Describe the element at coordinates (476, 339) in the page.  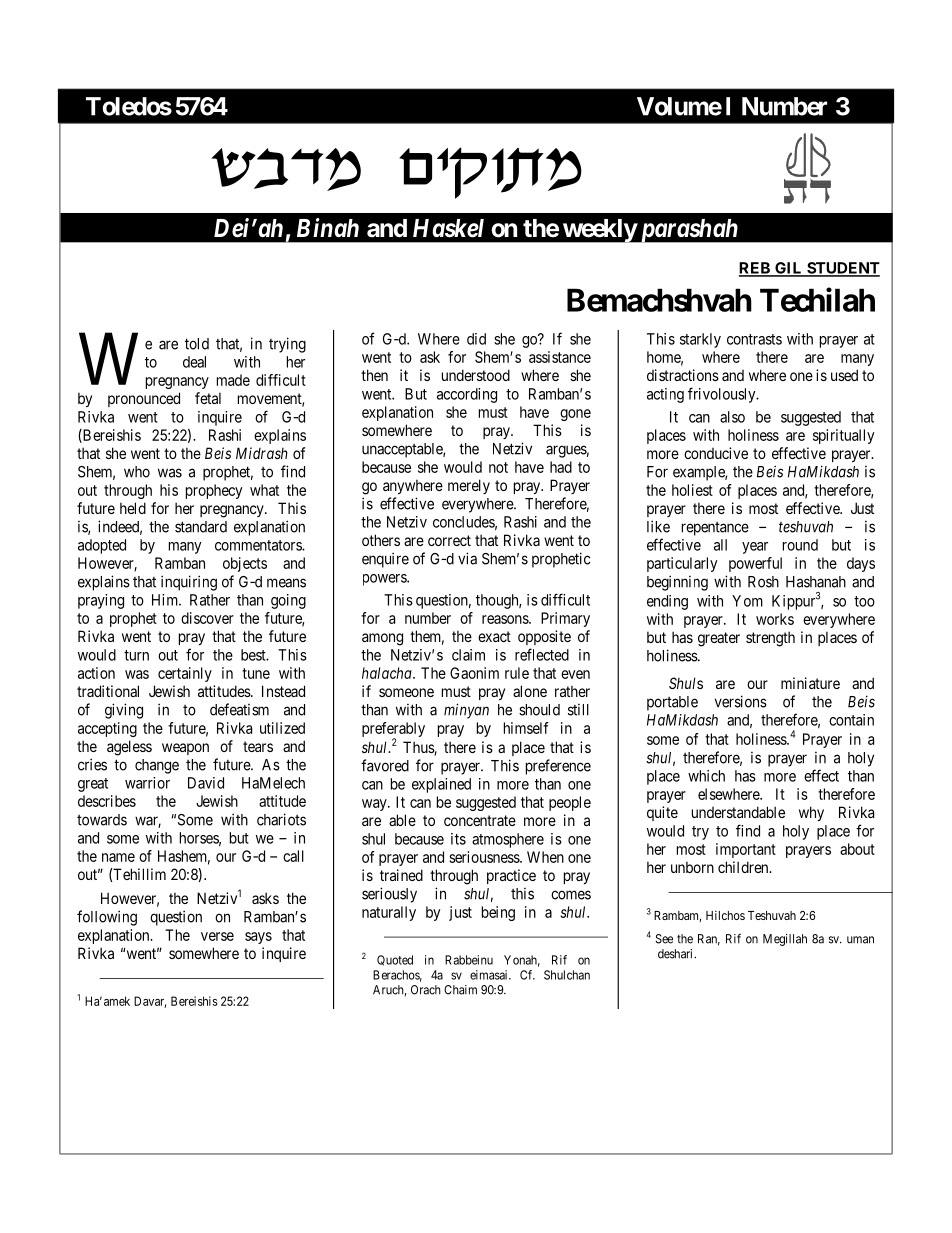
I see `did` at that location.
